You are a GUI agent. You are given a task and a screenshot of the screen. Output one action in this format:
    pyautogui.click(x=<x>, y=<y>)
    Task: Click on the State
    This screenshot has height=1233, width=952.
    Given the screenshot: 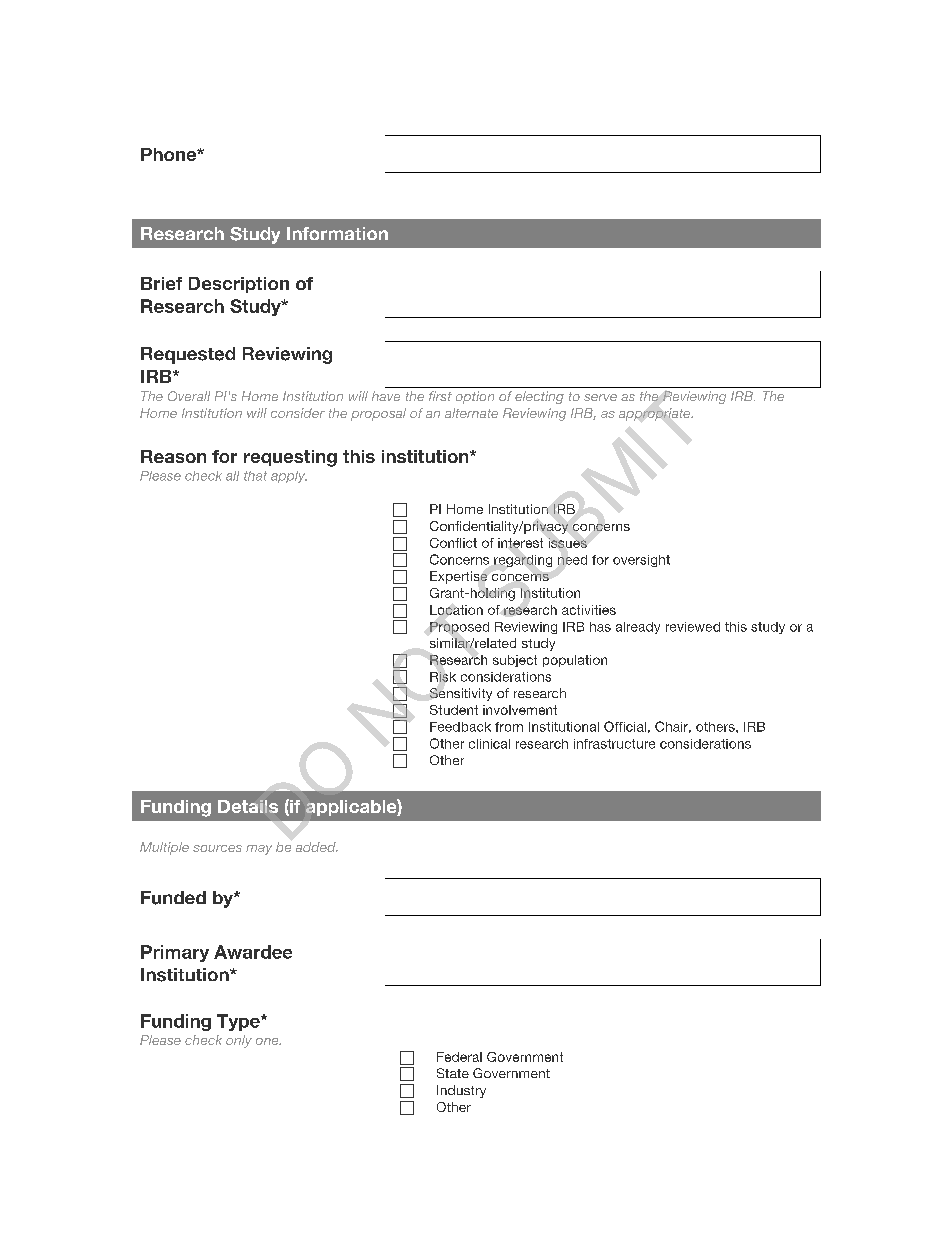 What is the action you would take?
    pyautogui.click(x=453, y=1073)
